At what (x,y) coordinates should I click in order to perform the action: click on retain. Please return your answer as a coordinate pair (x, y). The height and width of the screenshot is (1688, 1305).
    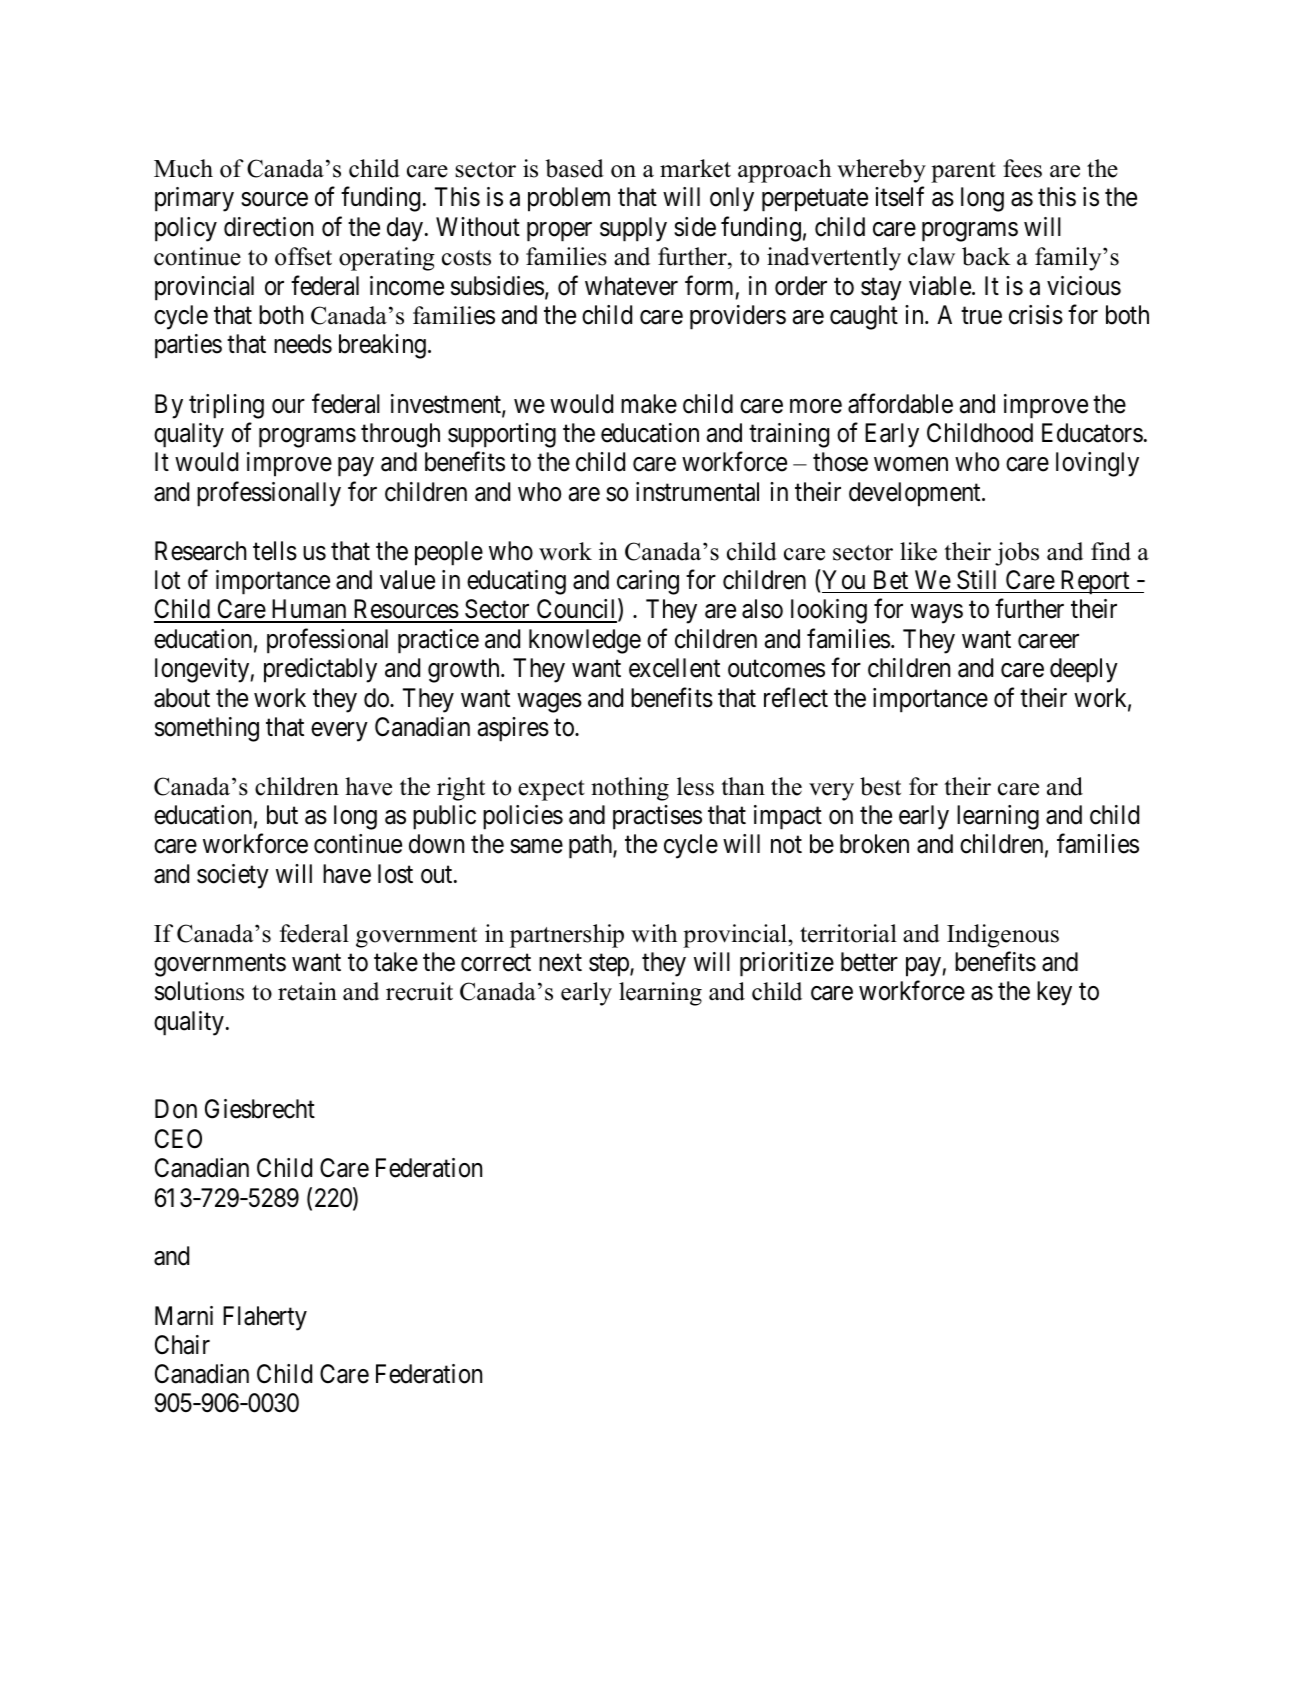
    Looking at the image, I should click on (307, 991).
